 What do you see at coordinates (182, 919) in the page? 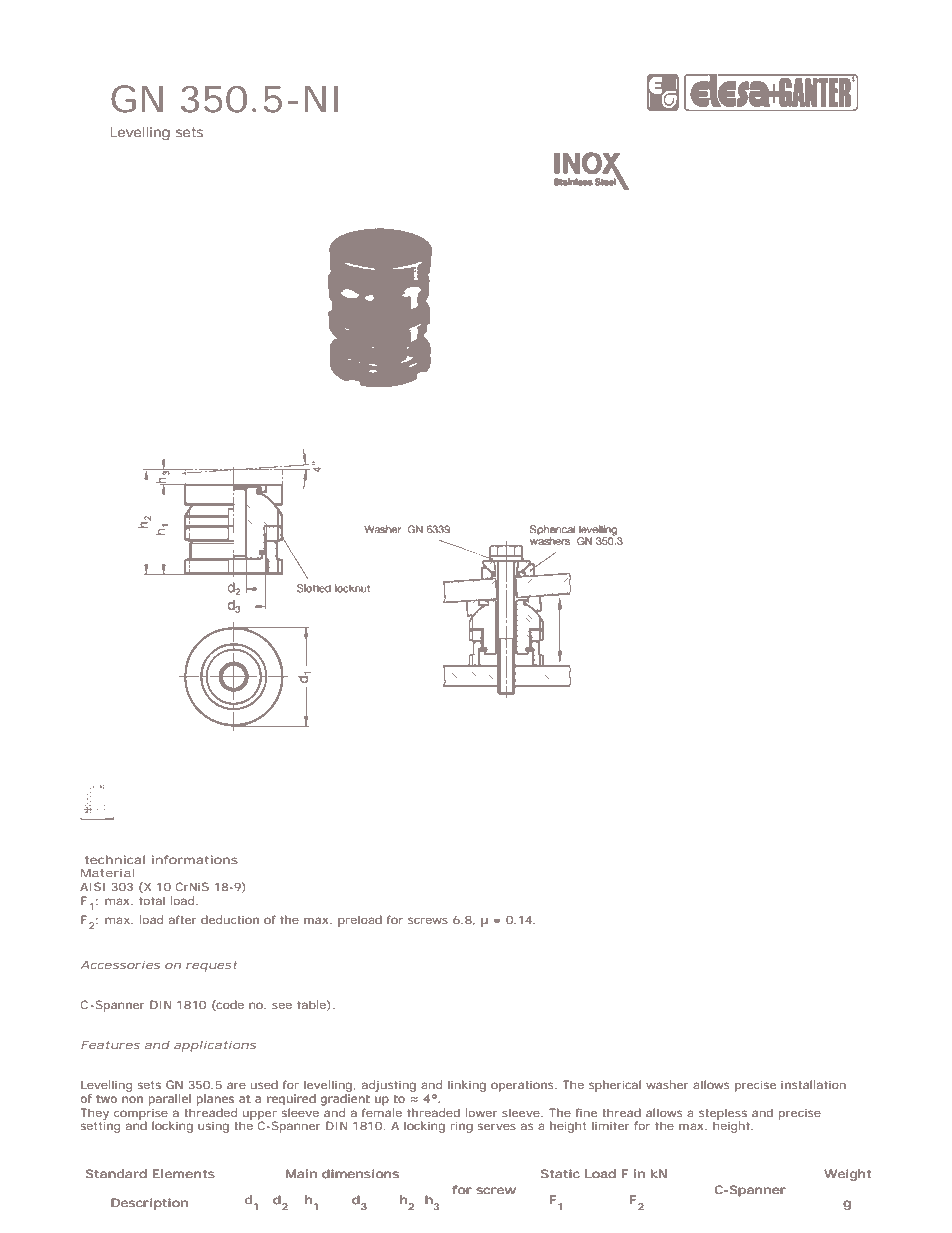
I see `after` at bounding box center [182, 919].
